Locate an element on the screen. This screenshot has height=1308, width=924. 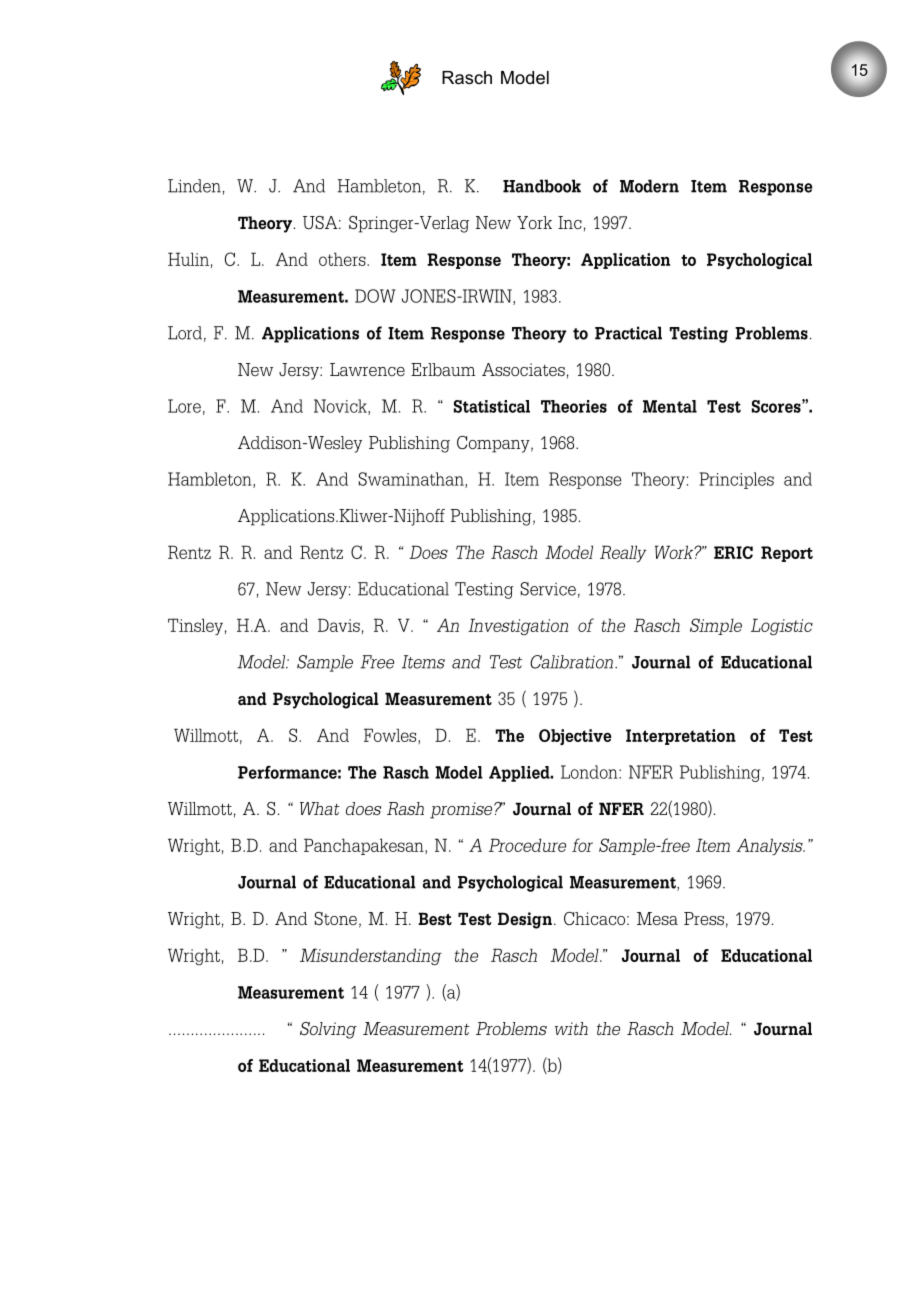
York is located at coordinates (534, 222).
